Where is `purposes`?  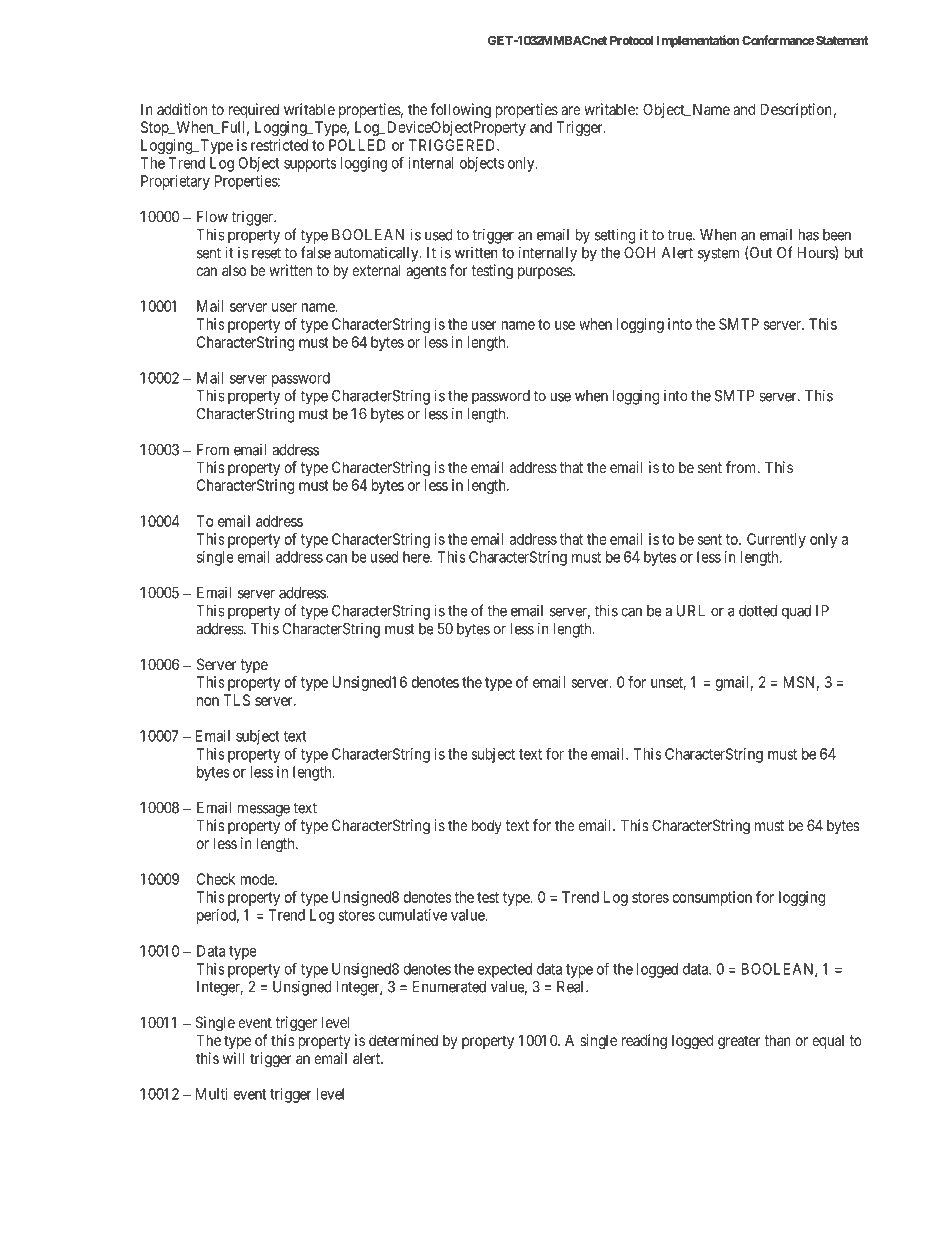 purposes is located at coordinates (546, 273).
